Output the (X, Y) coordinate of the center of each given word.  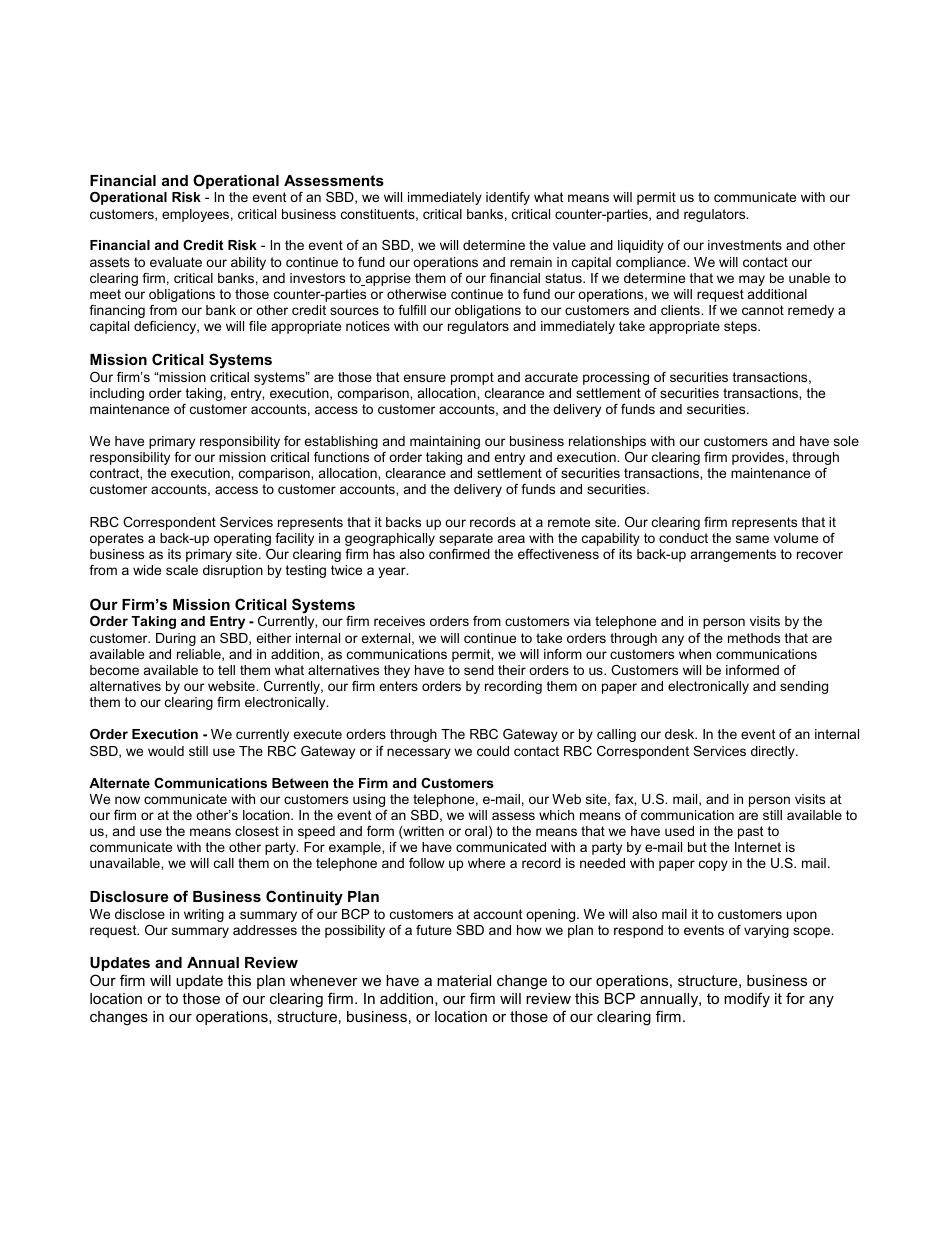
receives (399, 621)
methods (754, 638)
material (464, 980)
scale (182, 570)
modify (747, 1000)
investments (745, 245)
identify (508, 198)
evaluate (176, 262)
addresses (265, 930)
